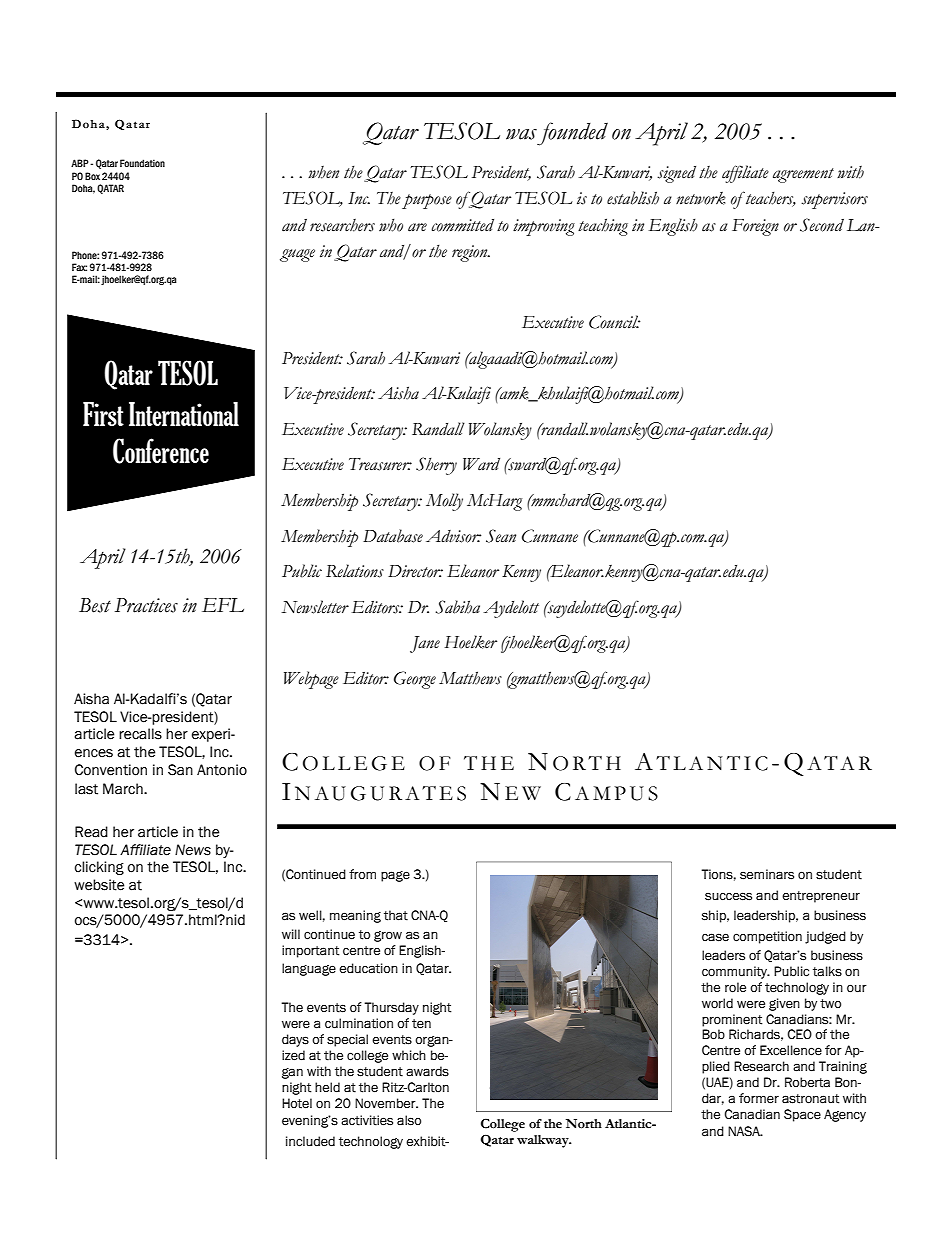  I want to click on success, so click(728, 896).
